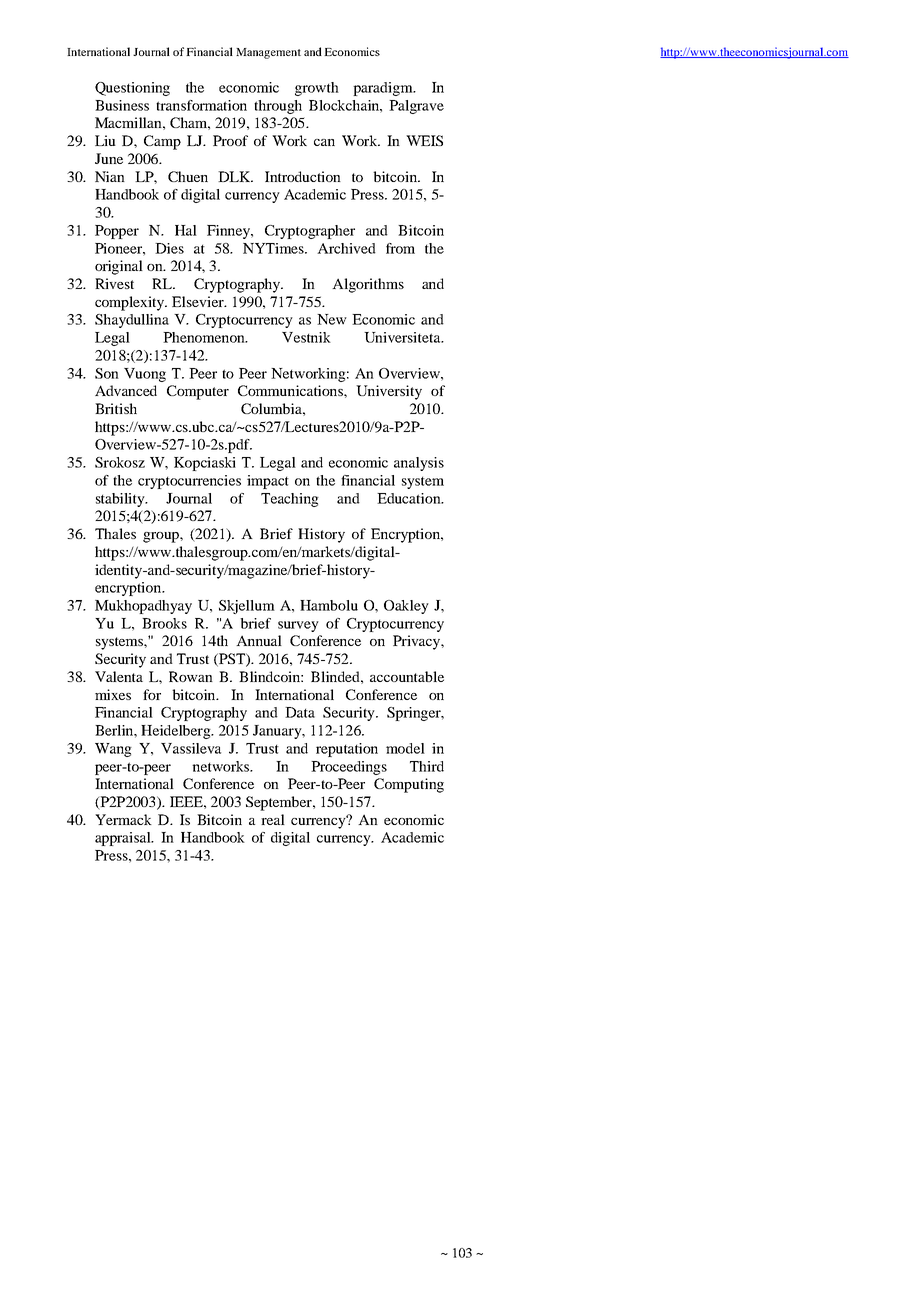 This document has height=1307, width=924. Describe the element at coordinates (143, 607) in the document. I see `Mukhopadhyay` at that location.
